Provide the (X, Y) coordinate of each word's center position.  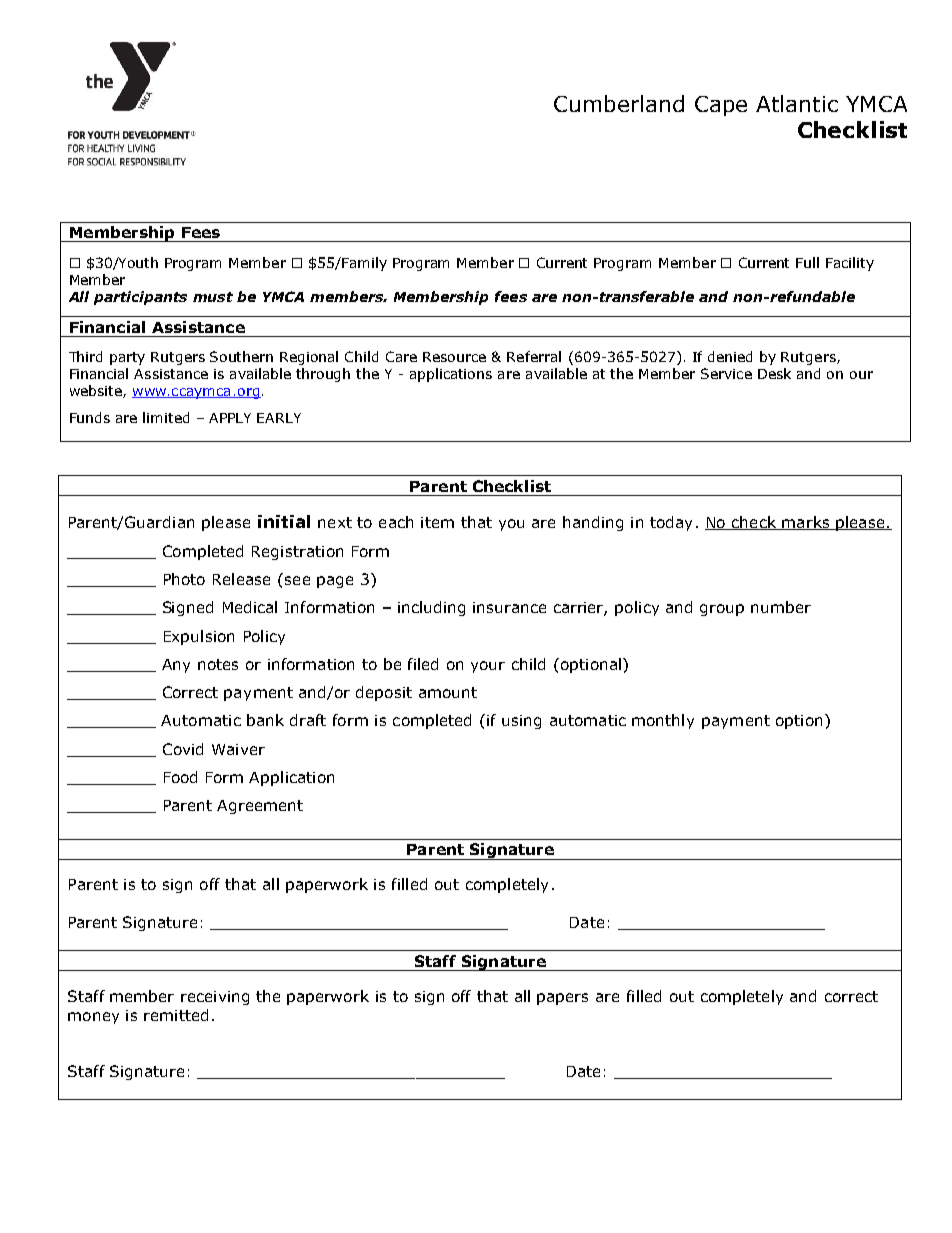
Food (180, 777)
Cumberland (619, 103)
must (213, 297)
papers (562, 999)
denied (730, 356)
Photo (184, 579)
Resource (454, 357)
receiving (215, 998)
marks (806, 523)
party (127, 358)
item (437, 522)
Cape (721, 106)
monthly (663, 721)
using (521, 722)
